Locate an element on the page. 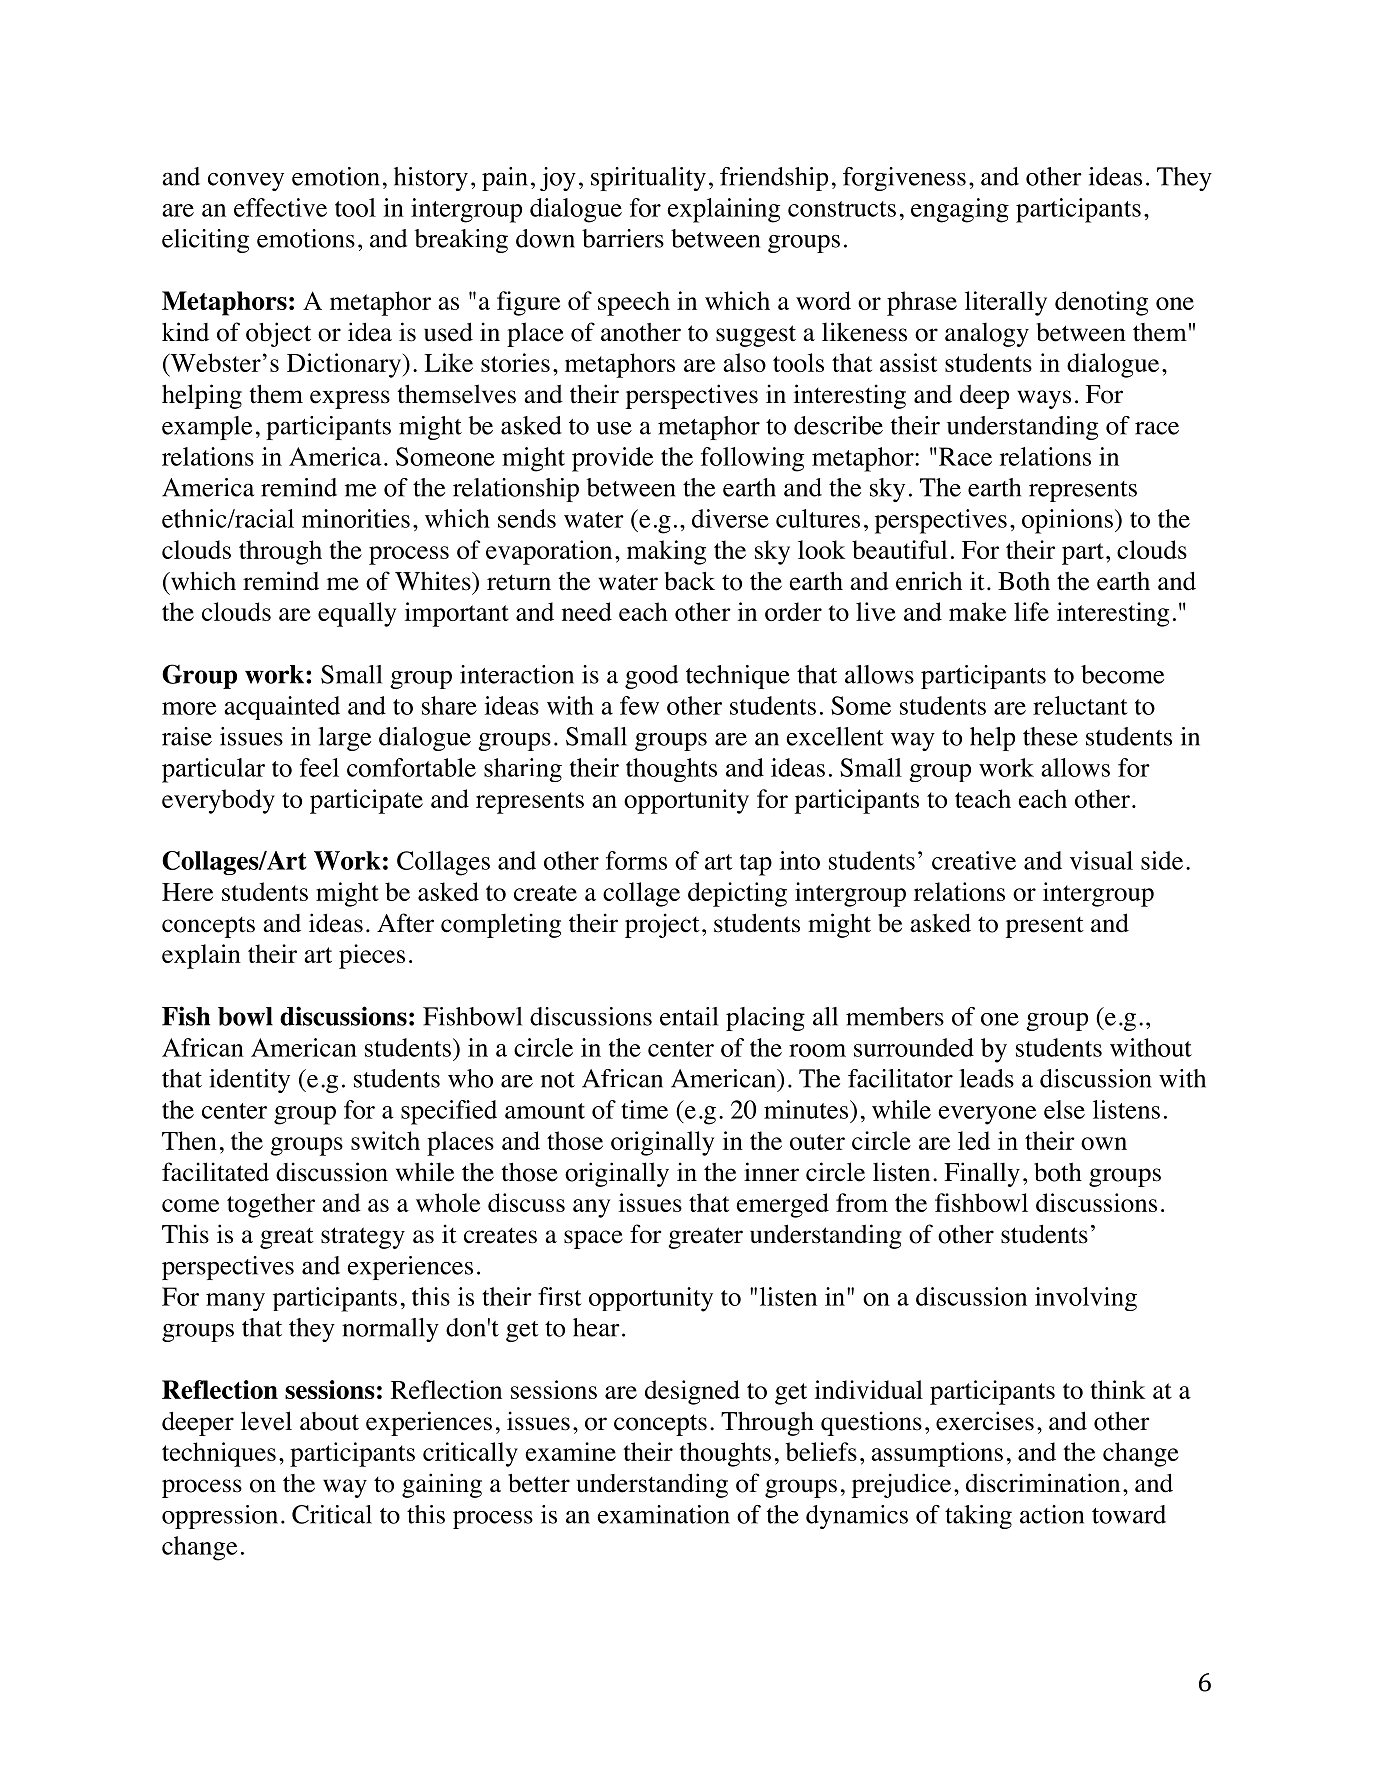 This page has height=1778, width=1374. about is located at coordinates (329, 1421).
